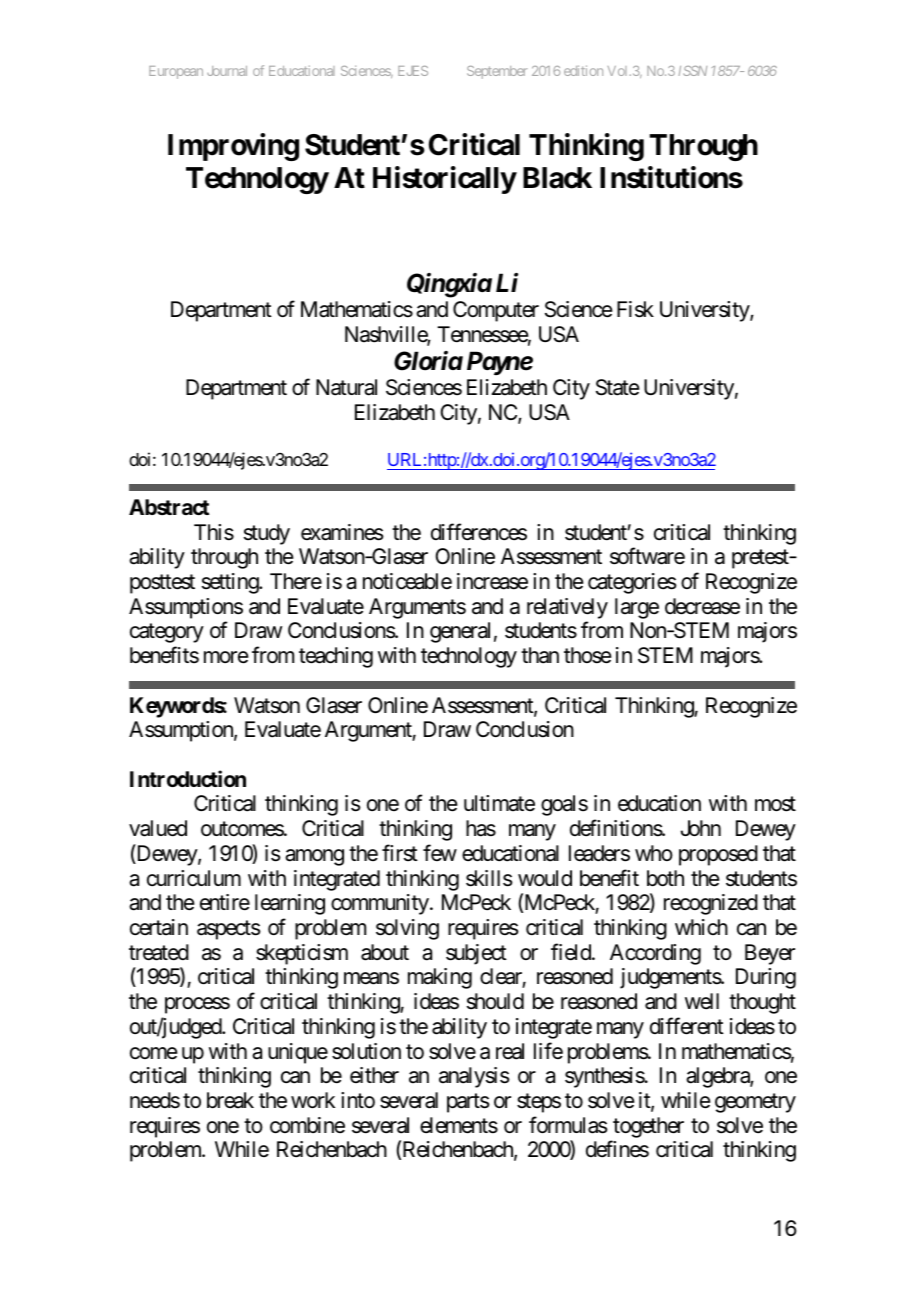 The width and height of the image is (924, 1305). Describe the element at coordinates (497, 72) in the image. I see `September` at that location.
